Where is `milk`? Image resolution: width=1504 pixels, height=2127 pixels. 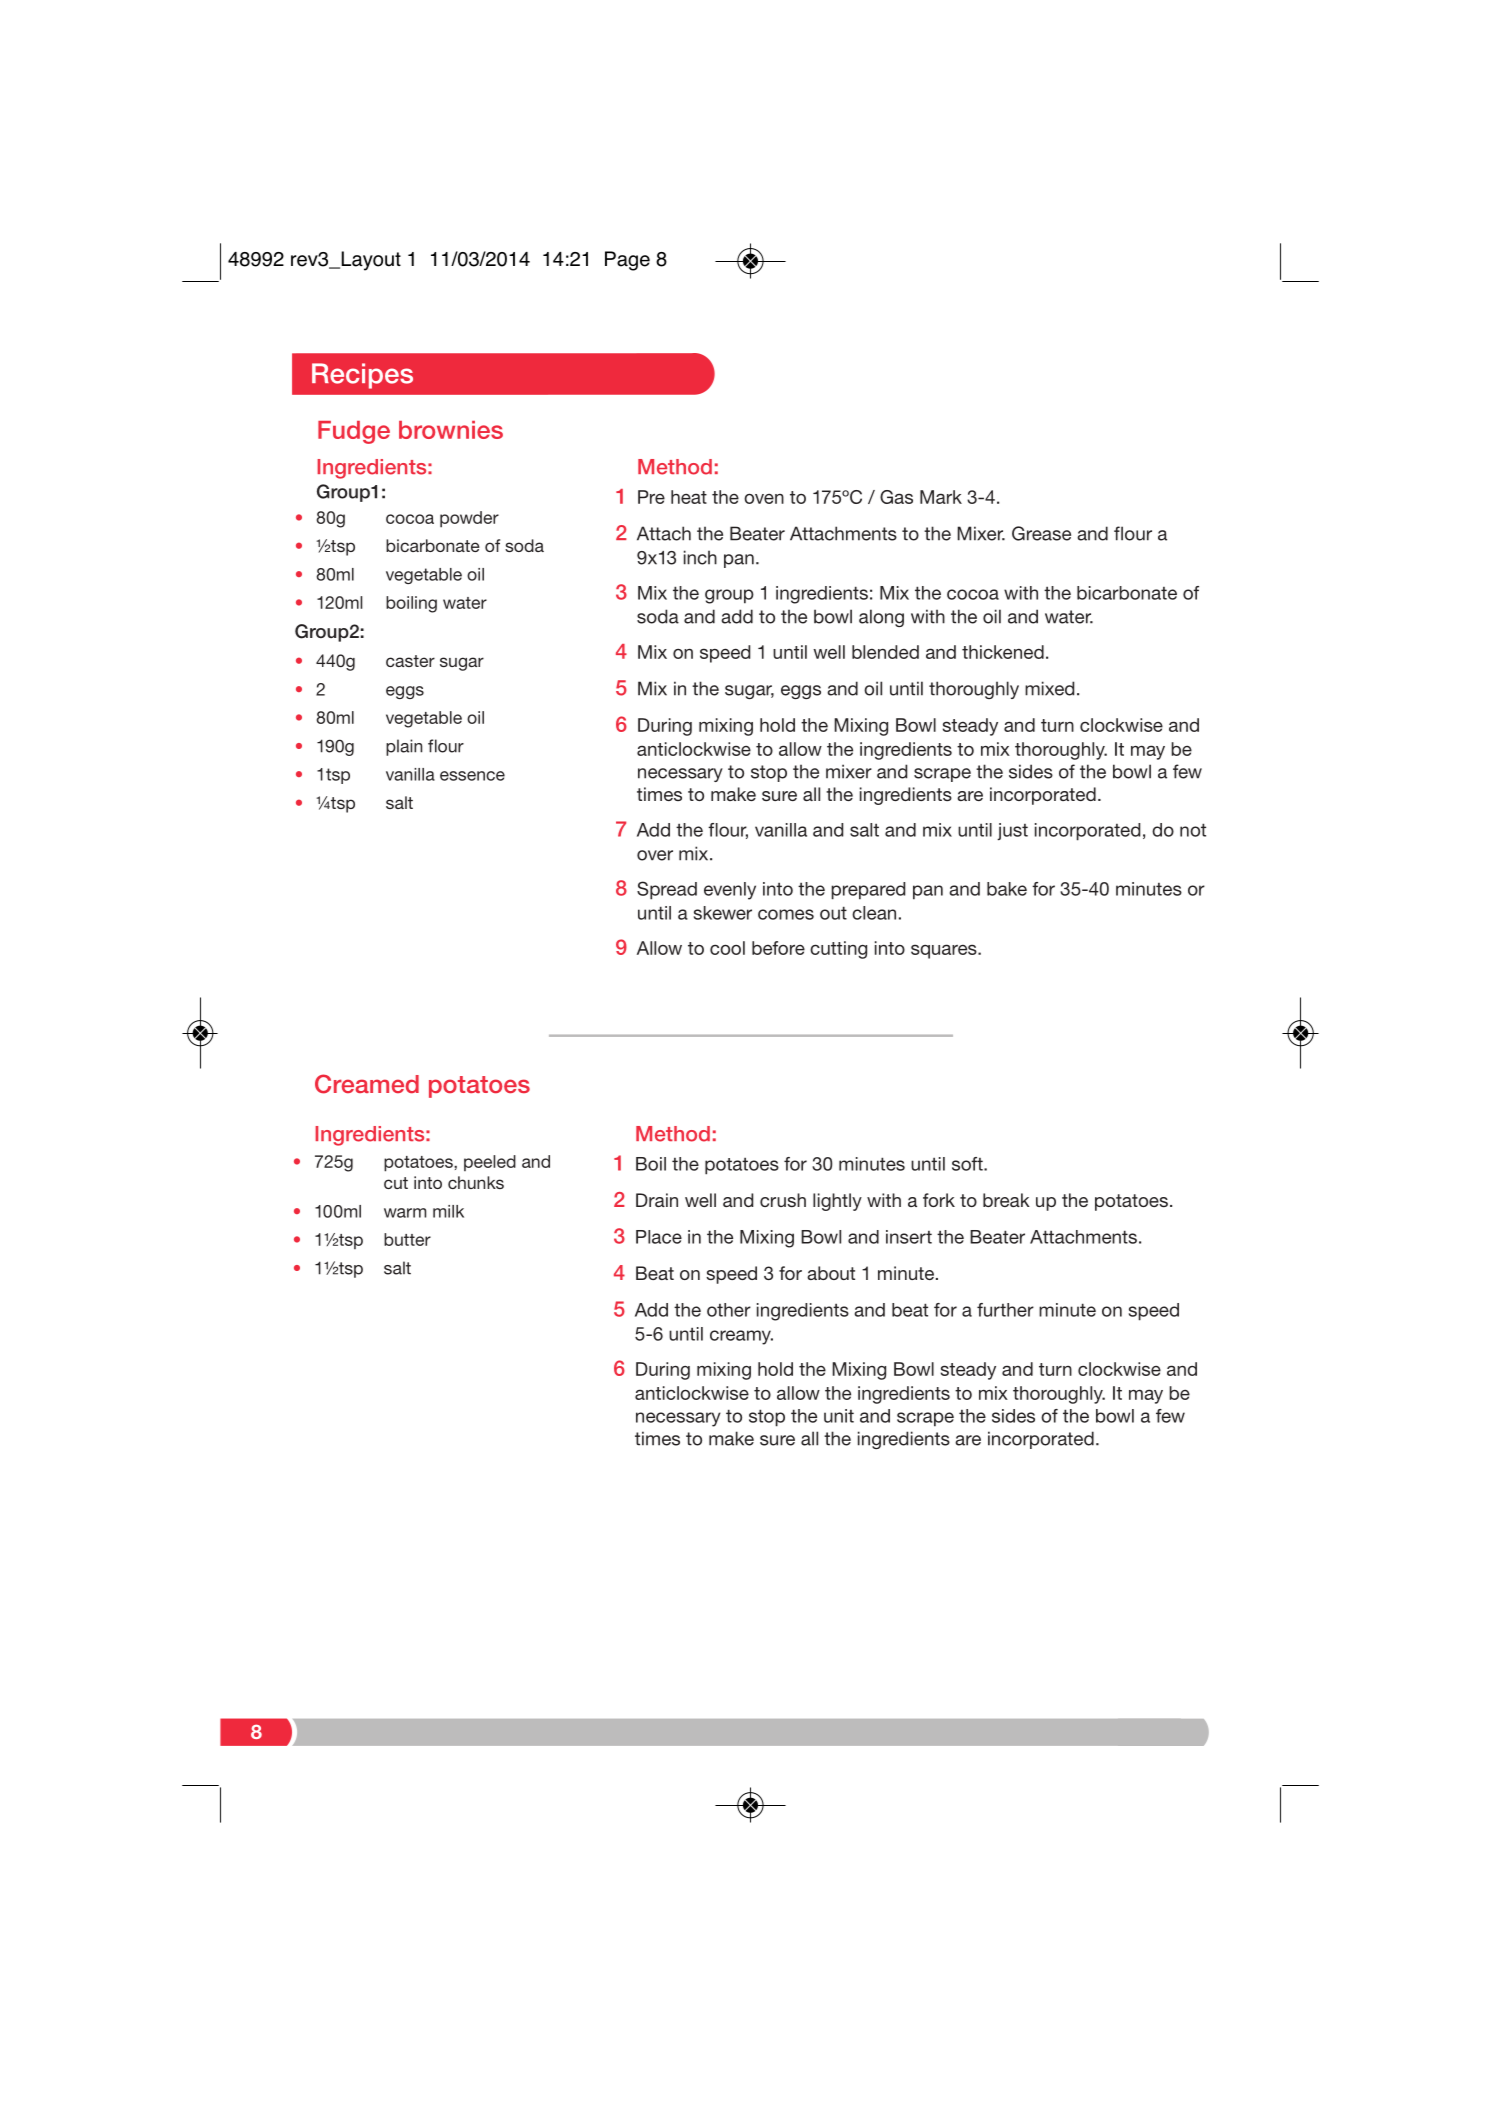
milk is located at coordinates (448, 1211).
